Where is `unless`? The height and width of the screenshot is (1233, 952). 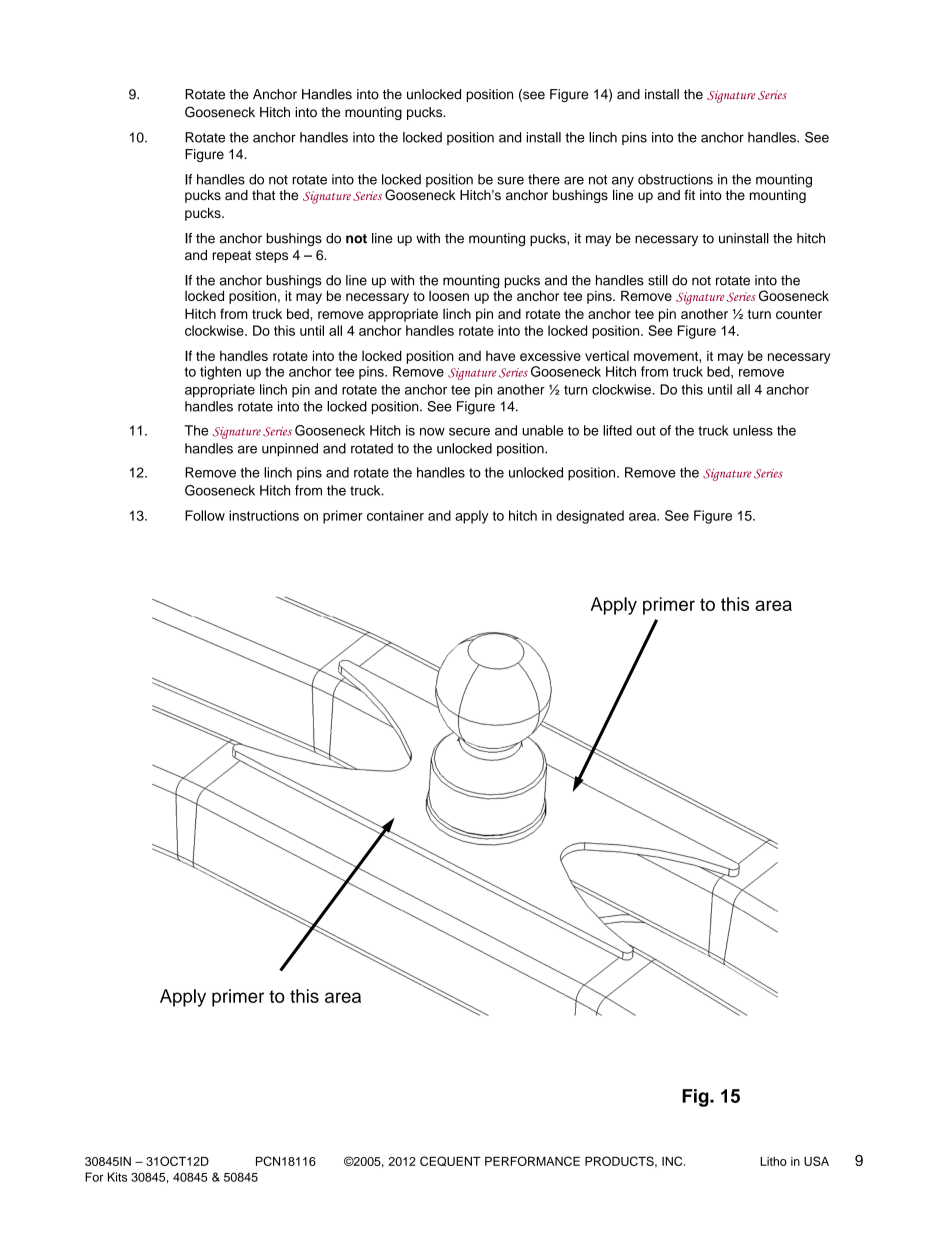 unless is located at coordinates (753, 430).
